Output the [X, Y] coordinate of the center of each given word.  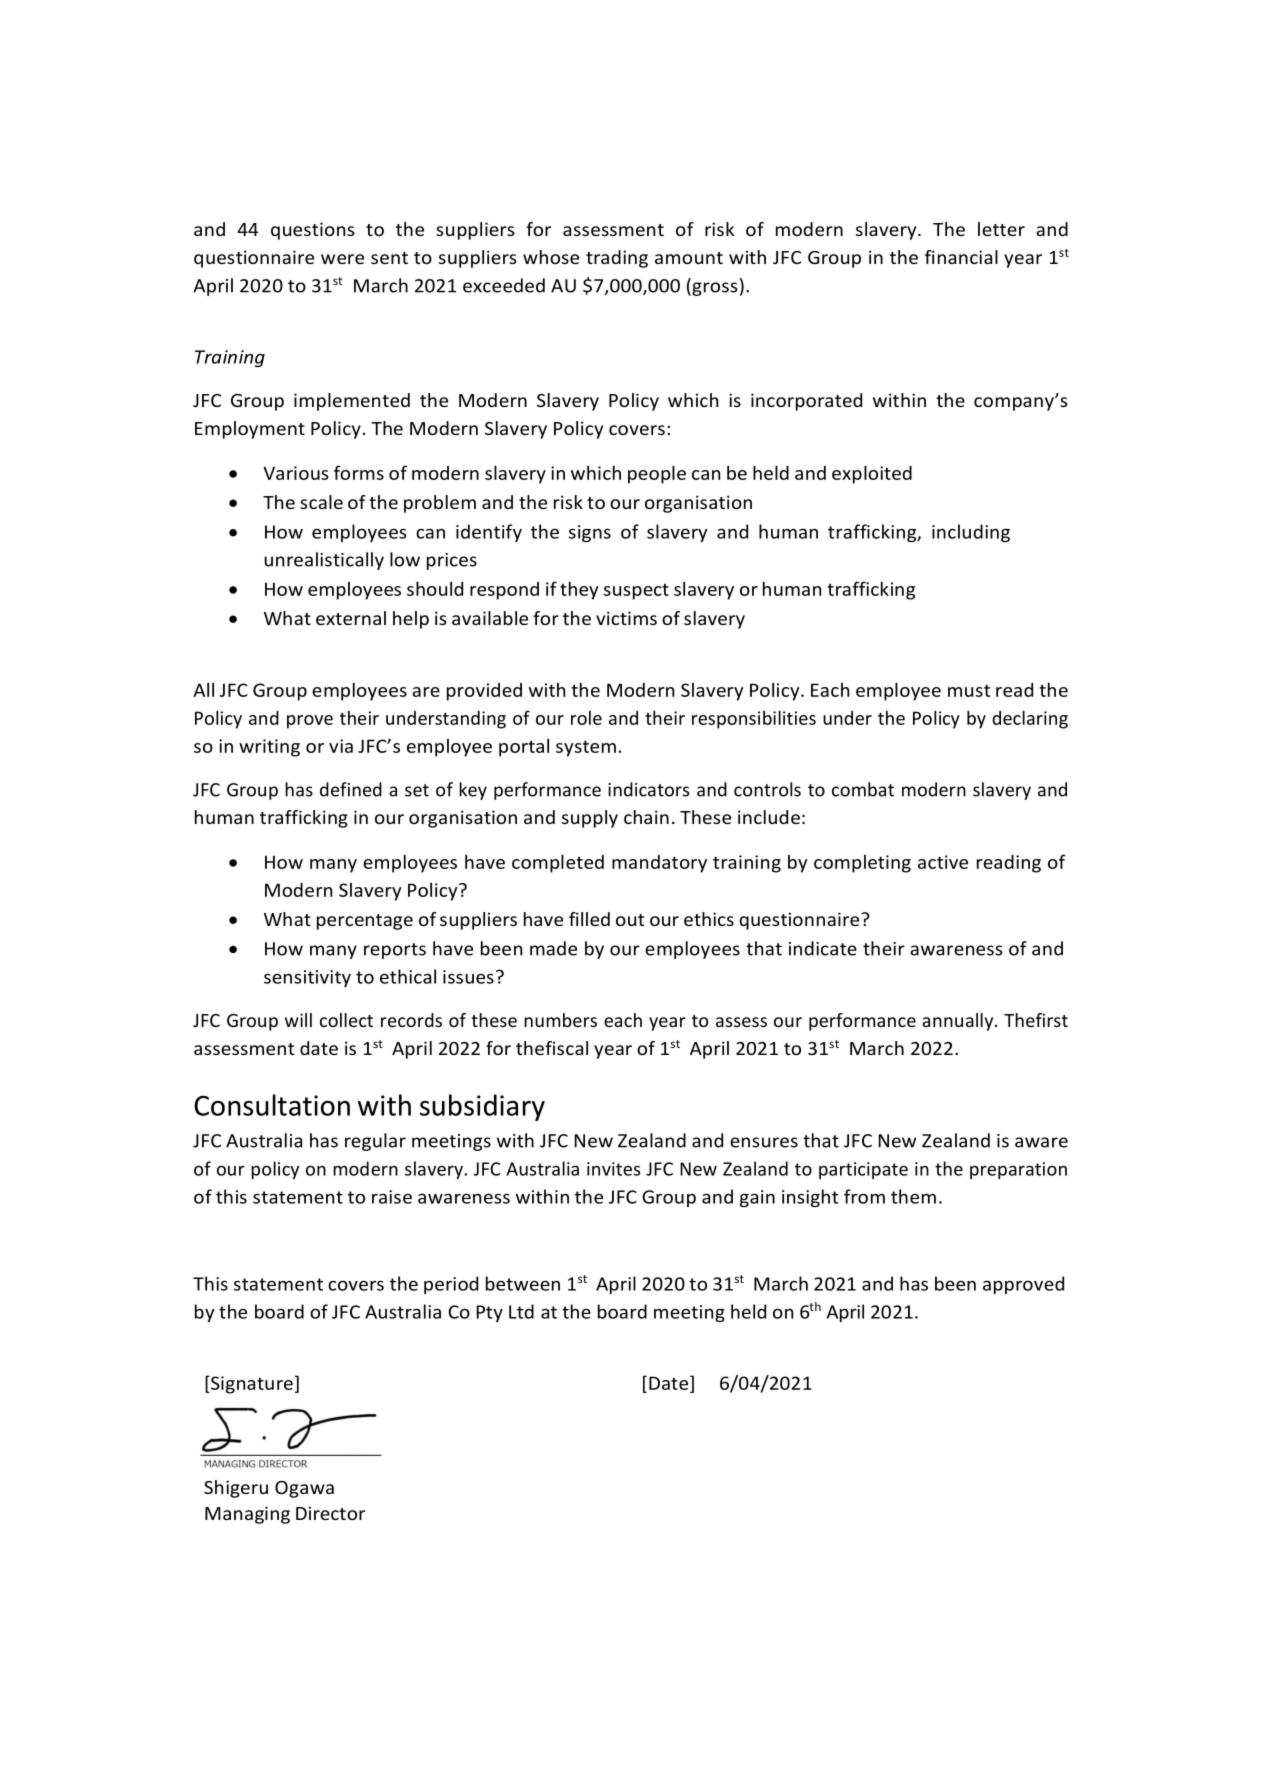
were [342, 259]
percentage [365, 922]
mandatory [659, 864]
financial [961, 257]
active [943, 862]
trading [617, 259]
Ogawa [304, 1489]
